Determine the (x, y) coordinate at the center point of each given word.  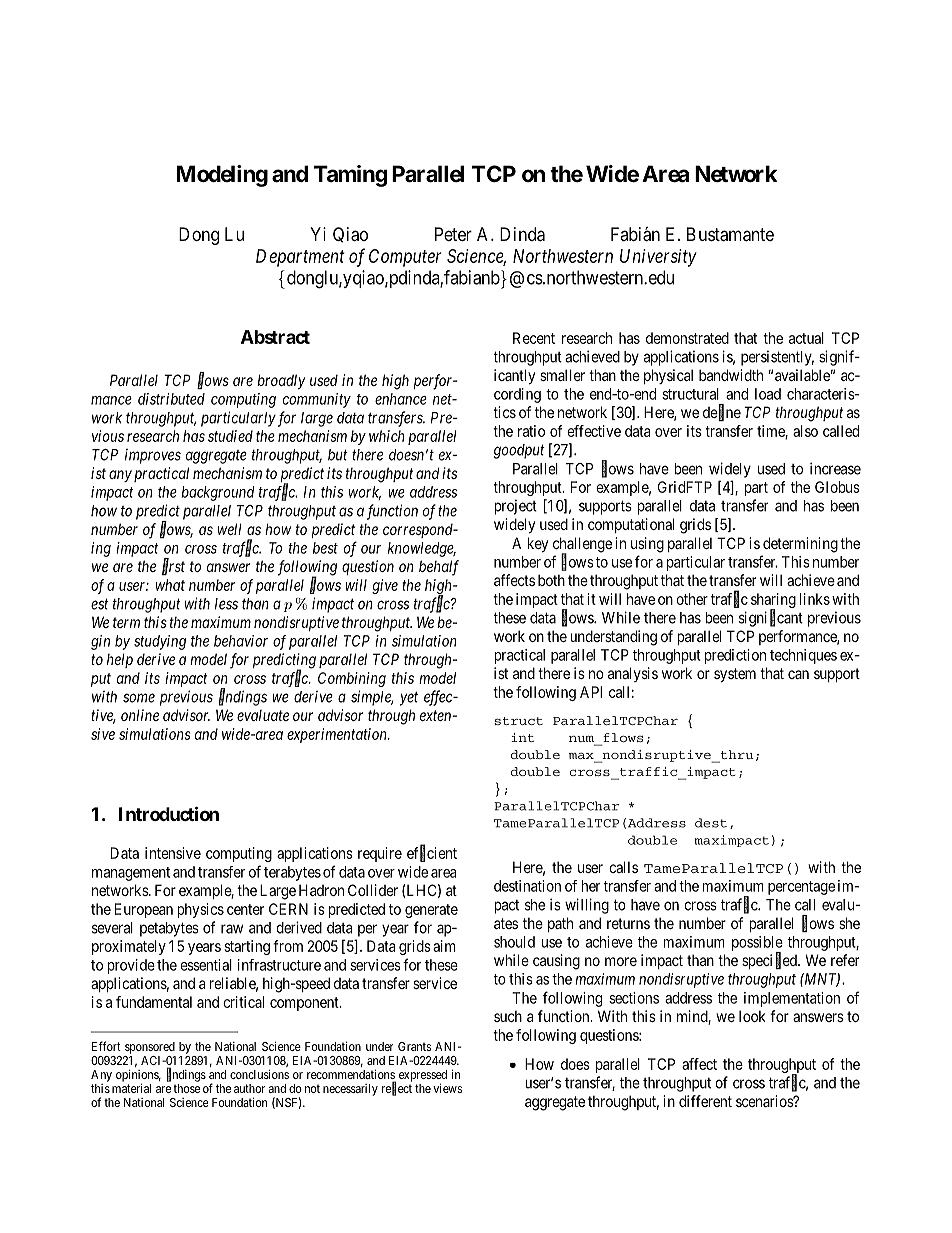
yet (409, 698)
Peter (453, 234)
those (187, 1088)
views (447, 1088)
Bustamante (730, 234)
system (735, 675)
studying (160, 642)
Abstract (275, 337)
